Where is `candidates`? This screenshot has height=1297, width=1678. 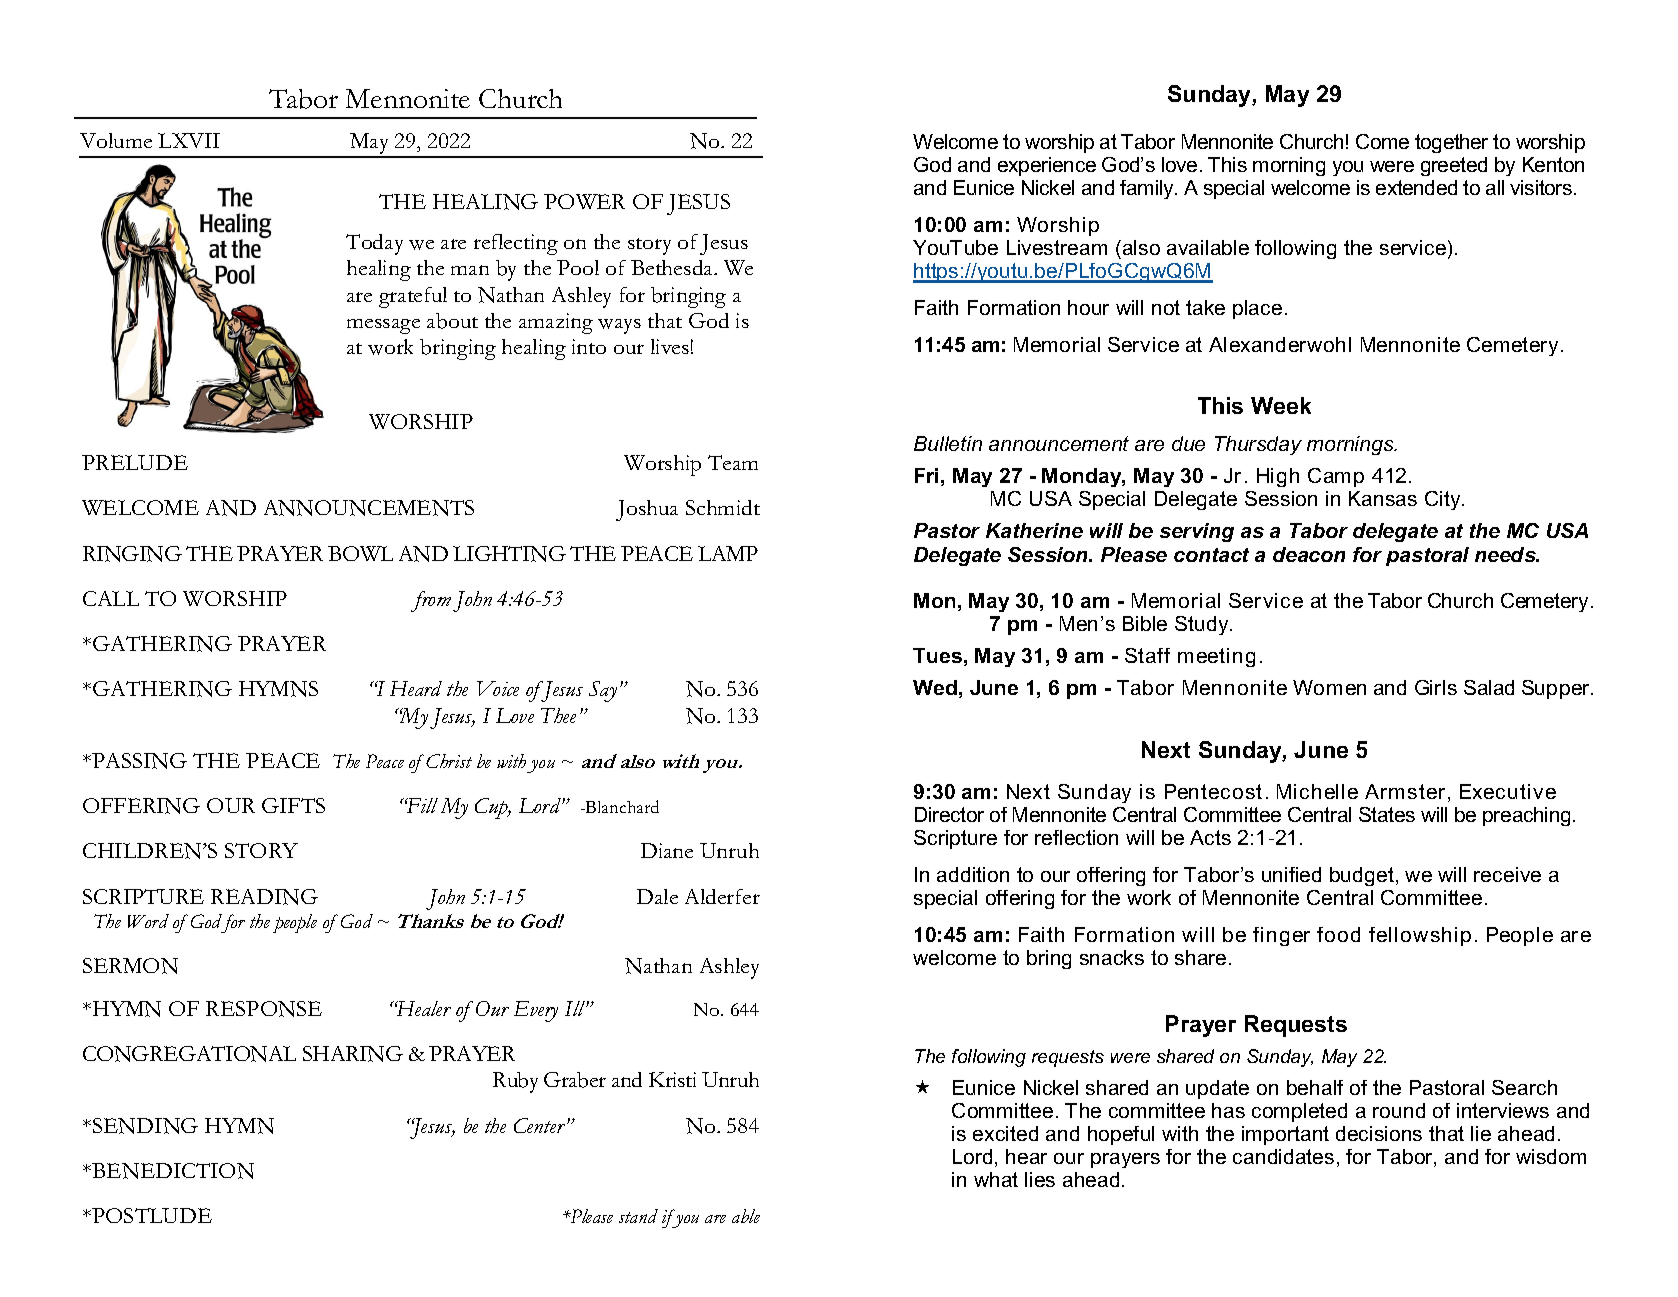 candidates is located at coordinates (1283, 1156).
